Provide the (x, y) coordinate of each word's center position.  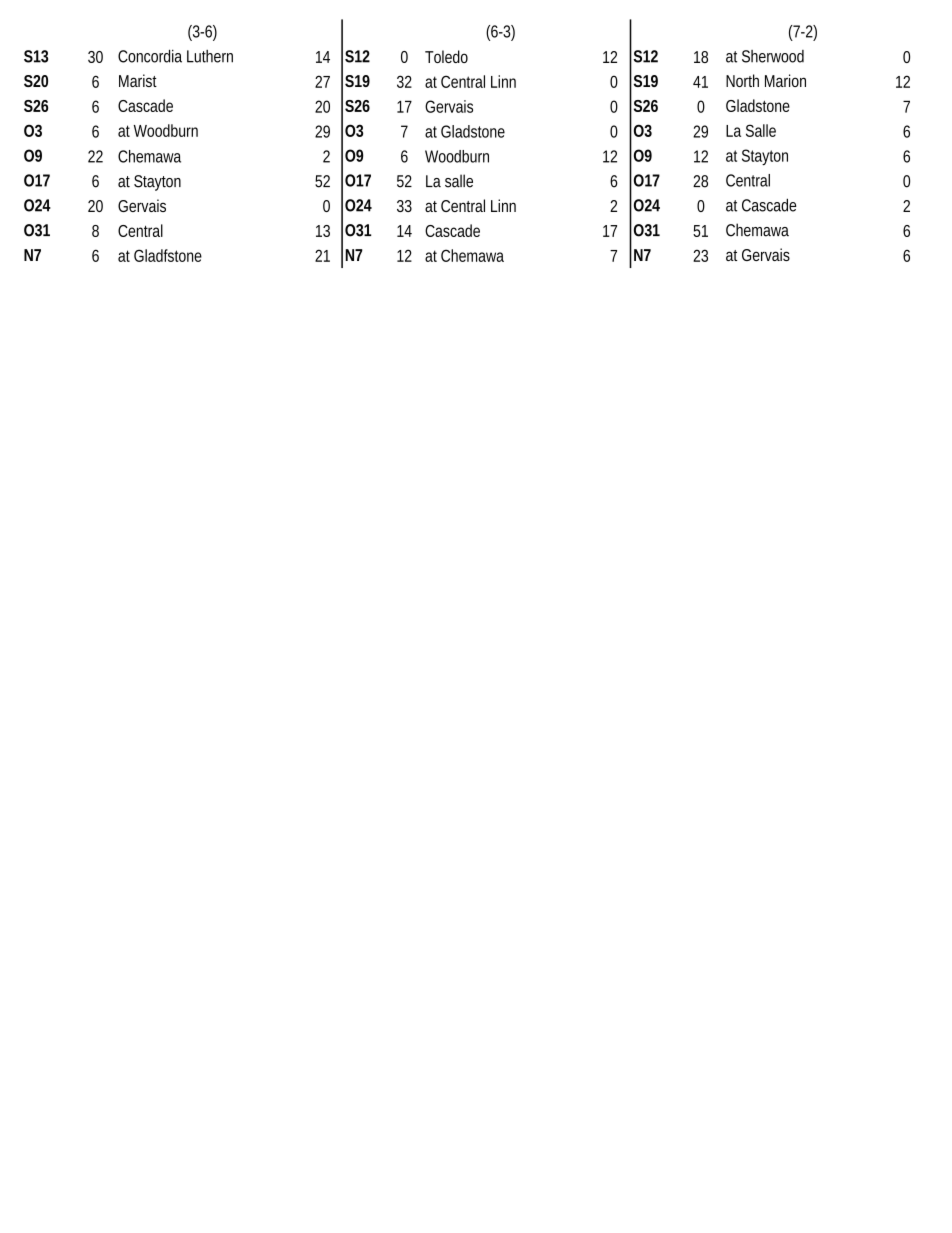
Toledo (446, 56)
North (742, 80)
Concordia (150, 56)
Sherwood (773, 56)
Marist (138, 80)
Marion (785, 80)
